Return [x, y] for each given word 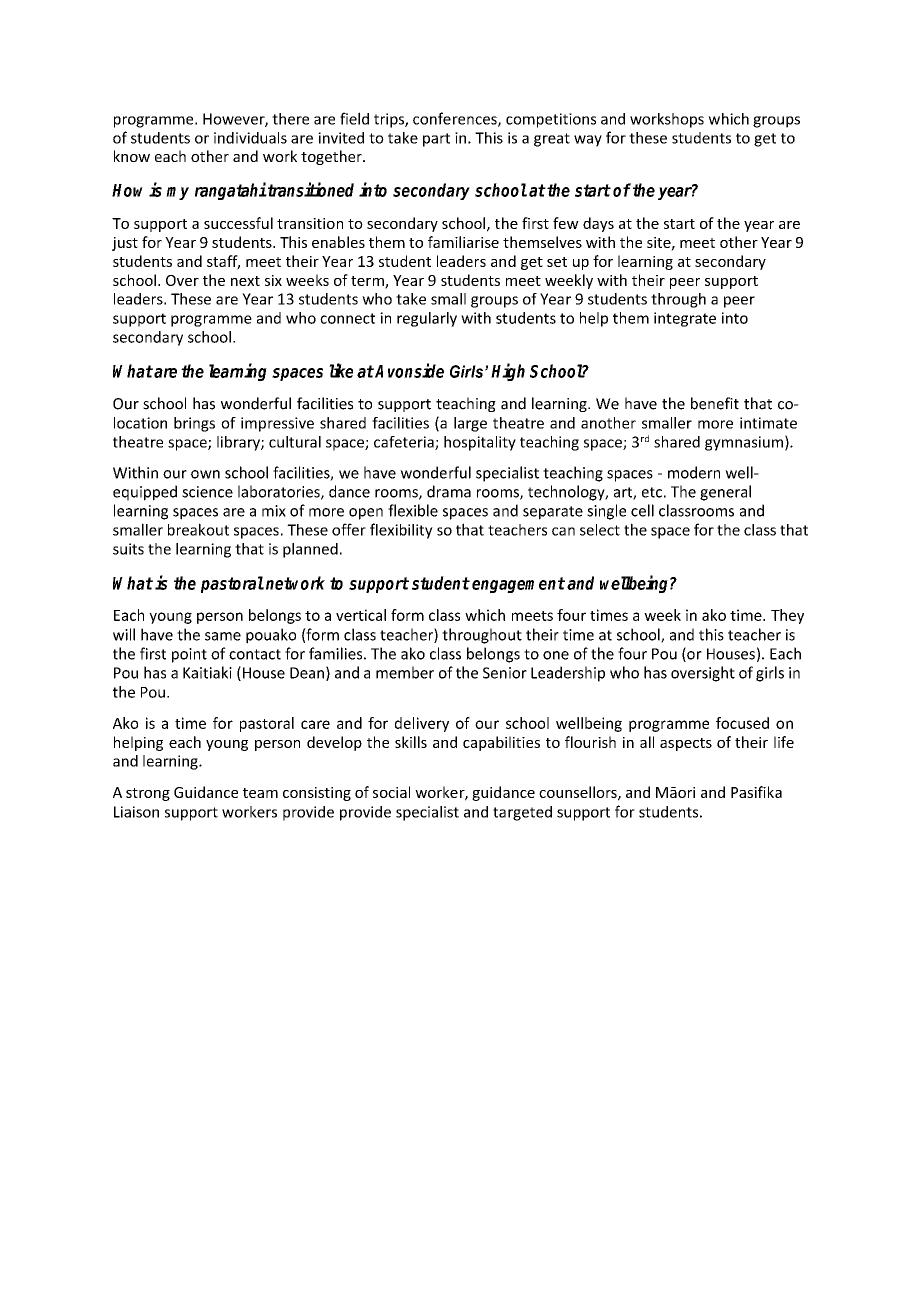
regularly [427, 319]
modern [694, 472]
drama [449, 491]
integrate [685, 319]
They [787, 616]
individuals [250, 138]
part [436, 140]
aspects [686, 744]
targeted [522, 813]
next [245, 281]
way [588, 141]
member [405, 672]
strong [148, 794]
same [223, 636]
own [205, 474]
